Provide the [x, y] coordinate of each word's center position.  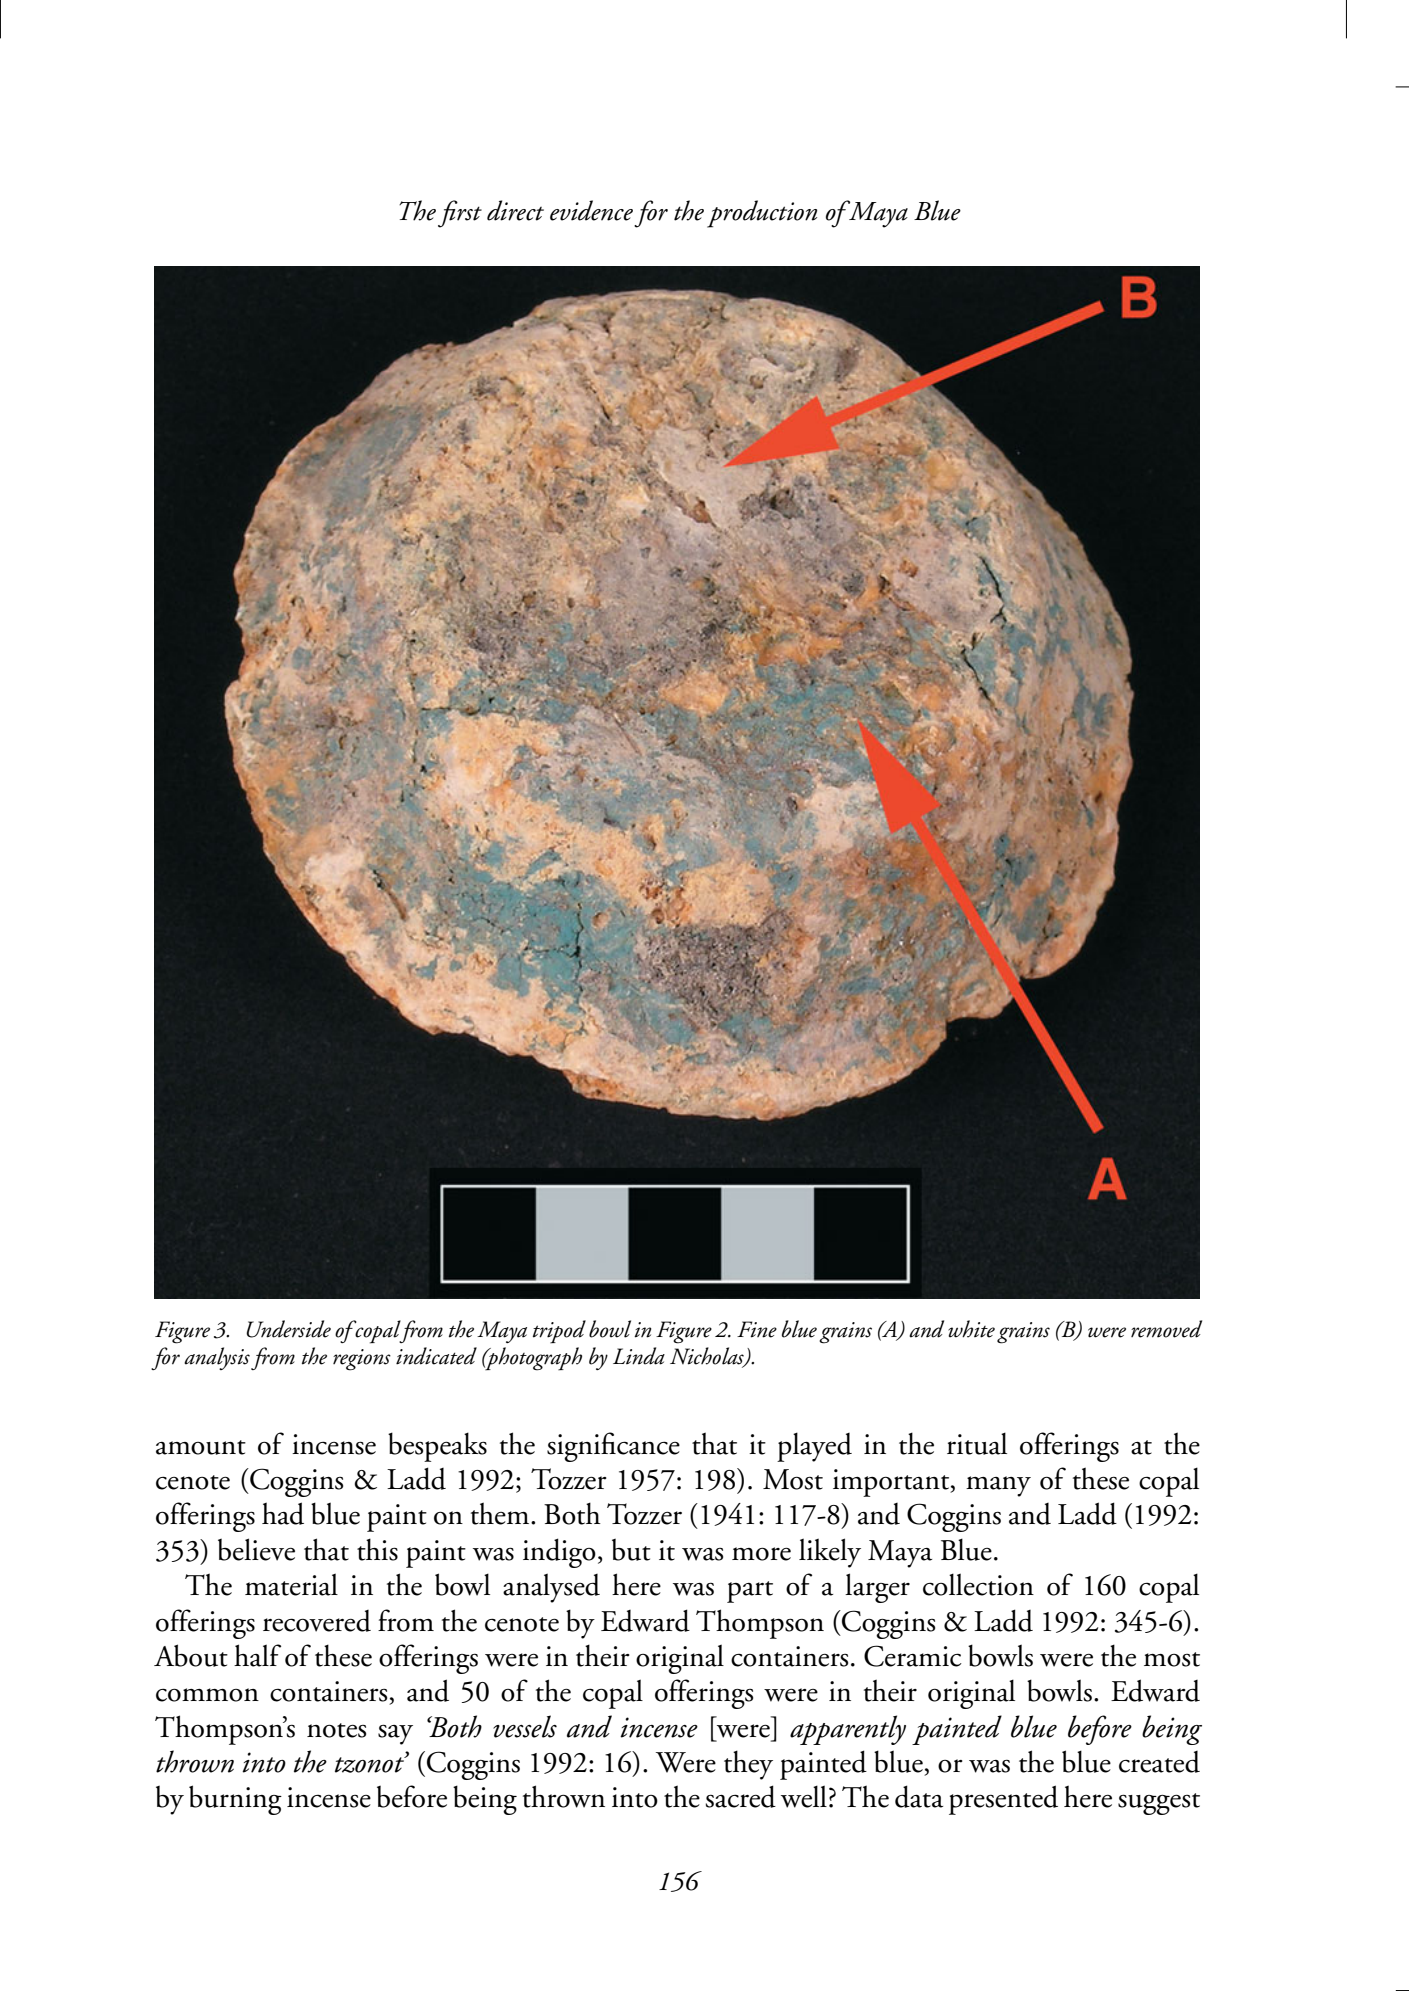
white [971, 1329]
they [748, 1765]
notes [336, 1730]
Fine [757, 1329]
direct [515, 210]
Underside [288, 1329]
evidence [591, 210]
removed [1166, 1329]
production [762, 214]
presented [1003, 1800]
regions [362, 1360]
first [460, 214]
